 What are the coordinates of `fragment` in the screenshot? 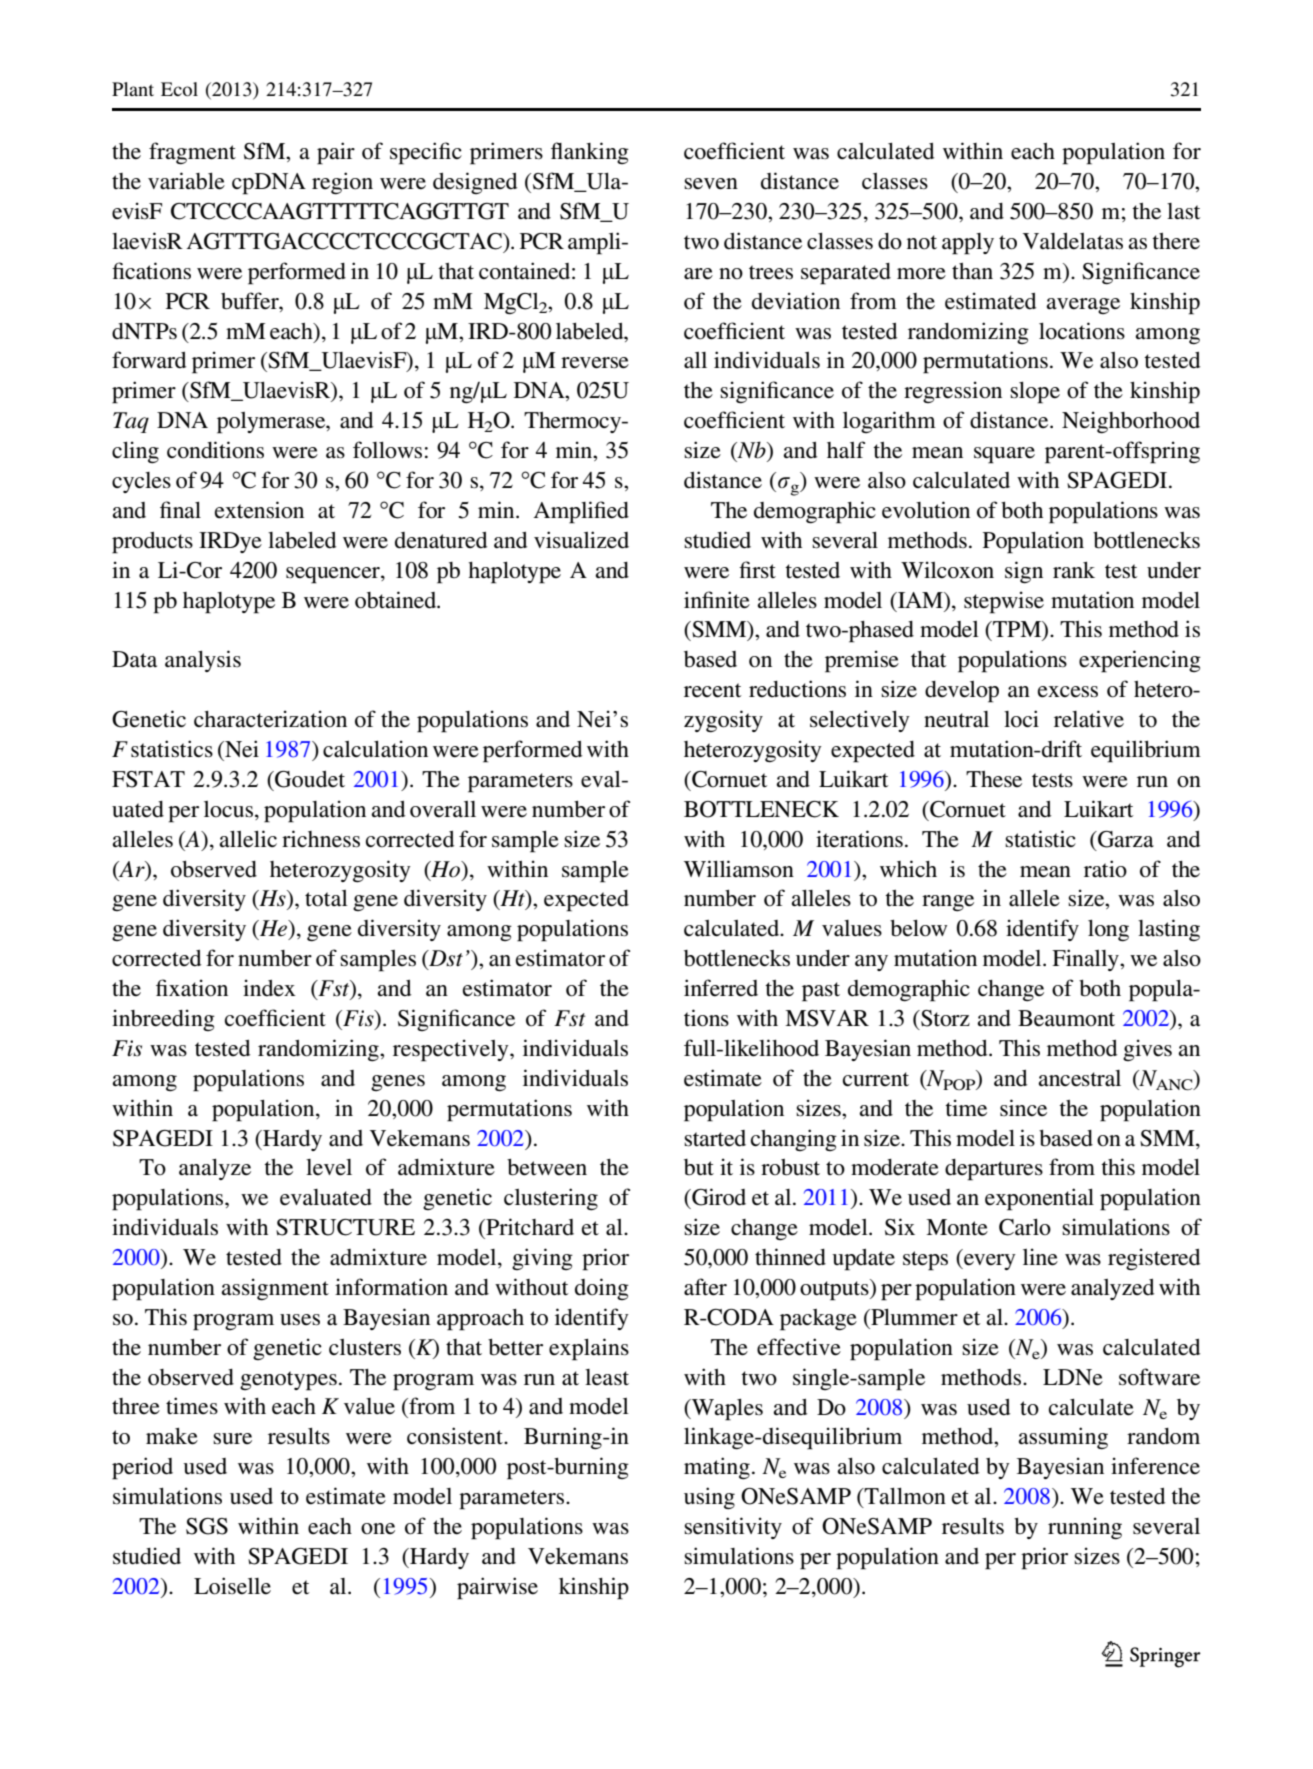 It's located at (192, 153).
